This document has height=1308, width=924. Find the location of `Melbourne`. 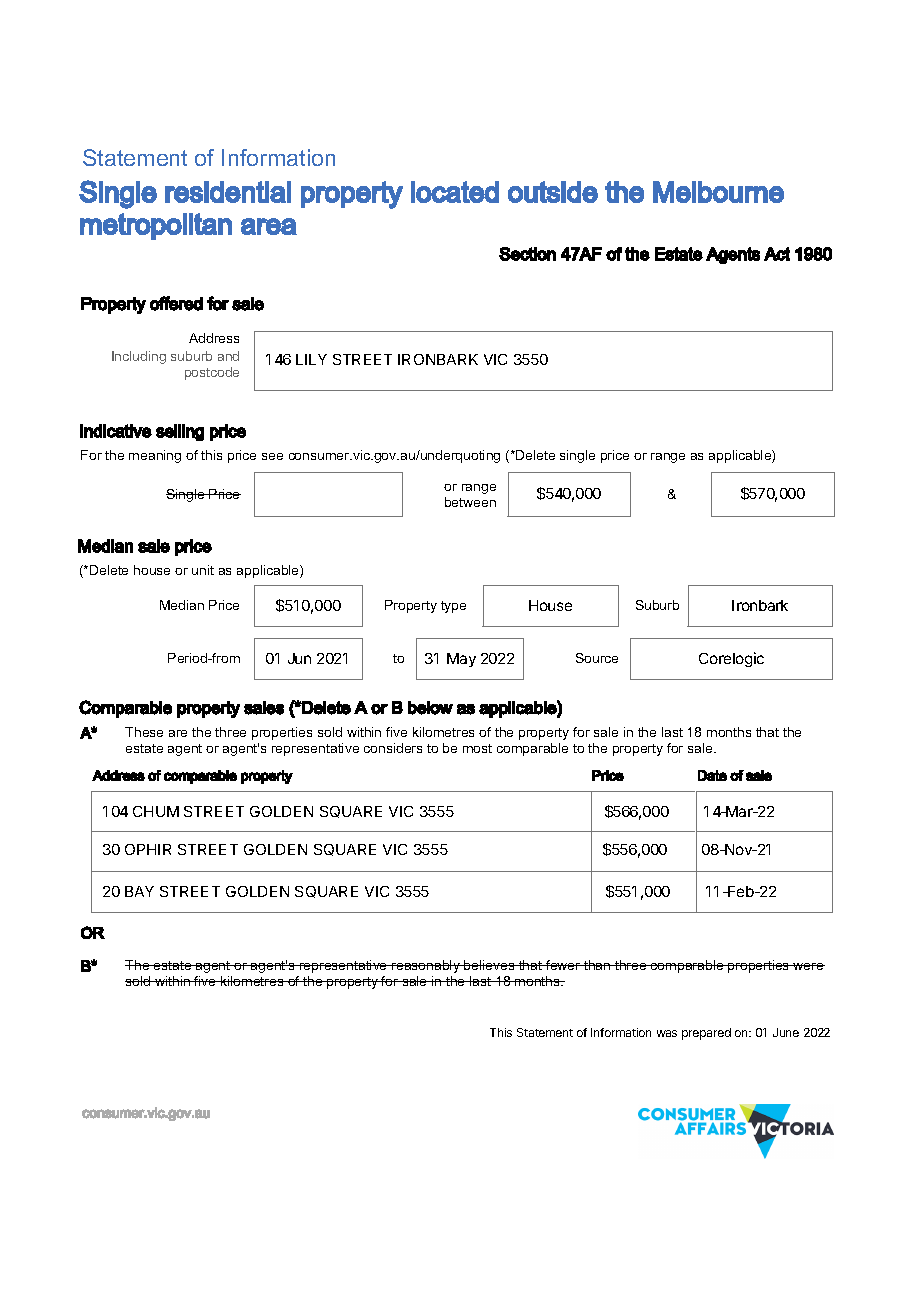

Melbourne is located at coordinates (718, 192).
